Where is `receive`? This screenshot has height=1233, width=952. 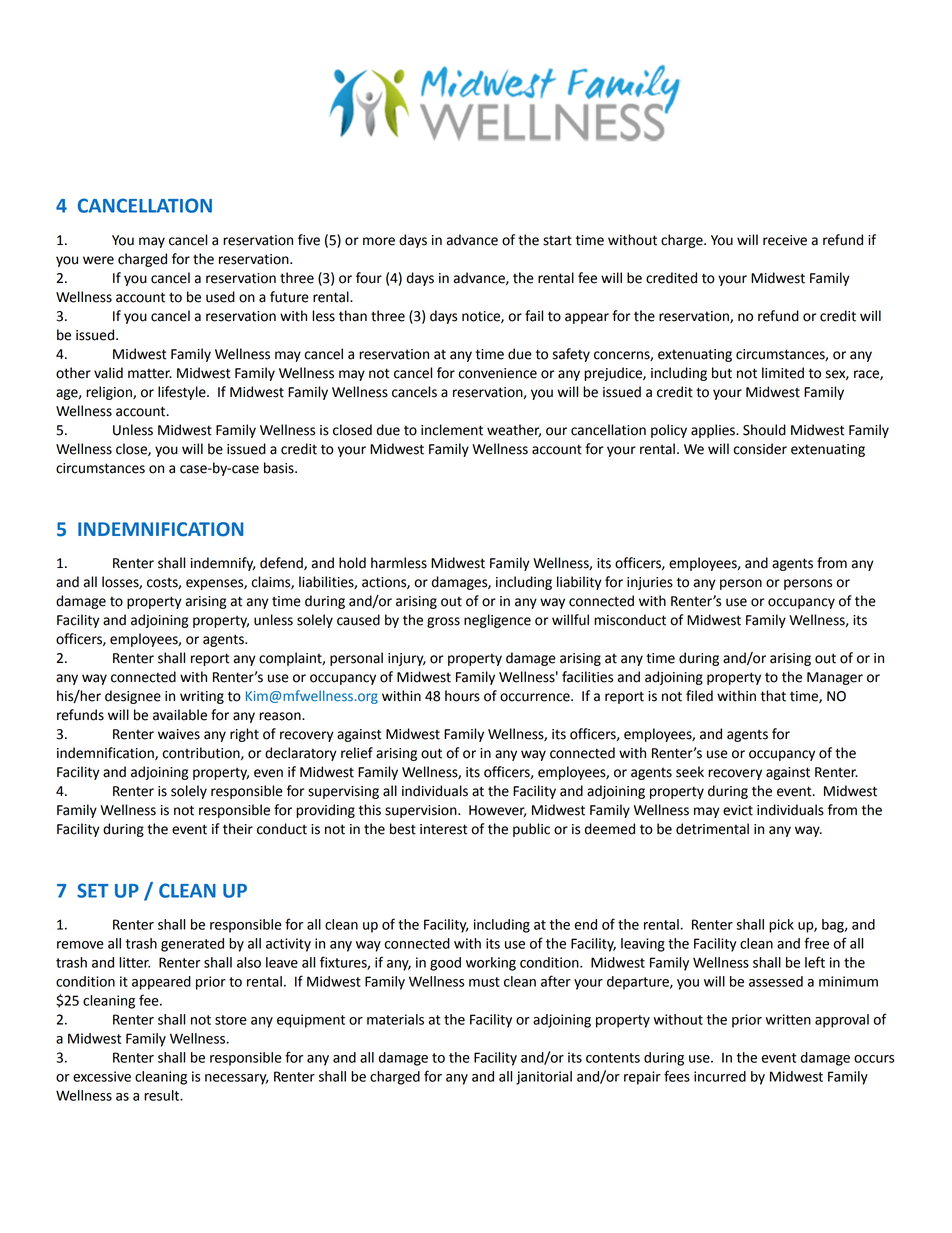
receive is located at coordinates (785, 240).
